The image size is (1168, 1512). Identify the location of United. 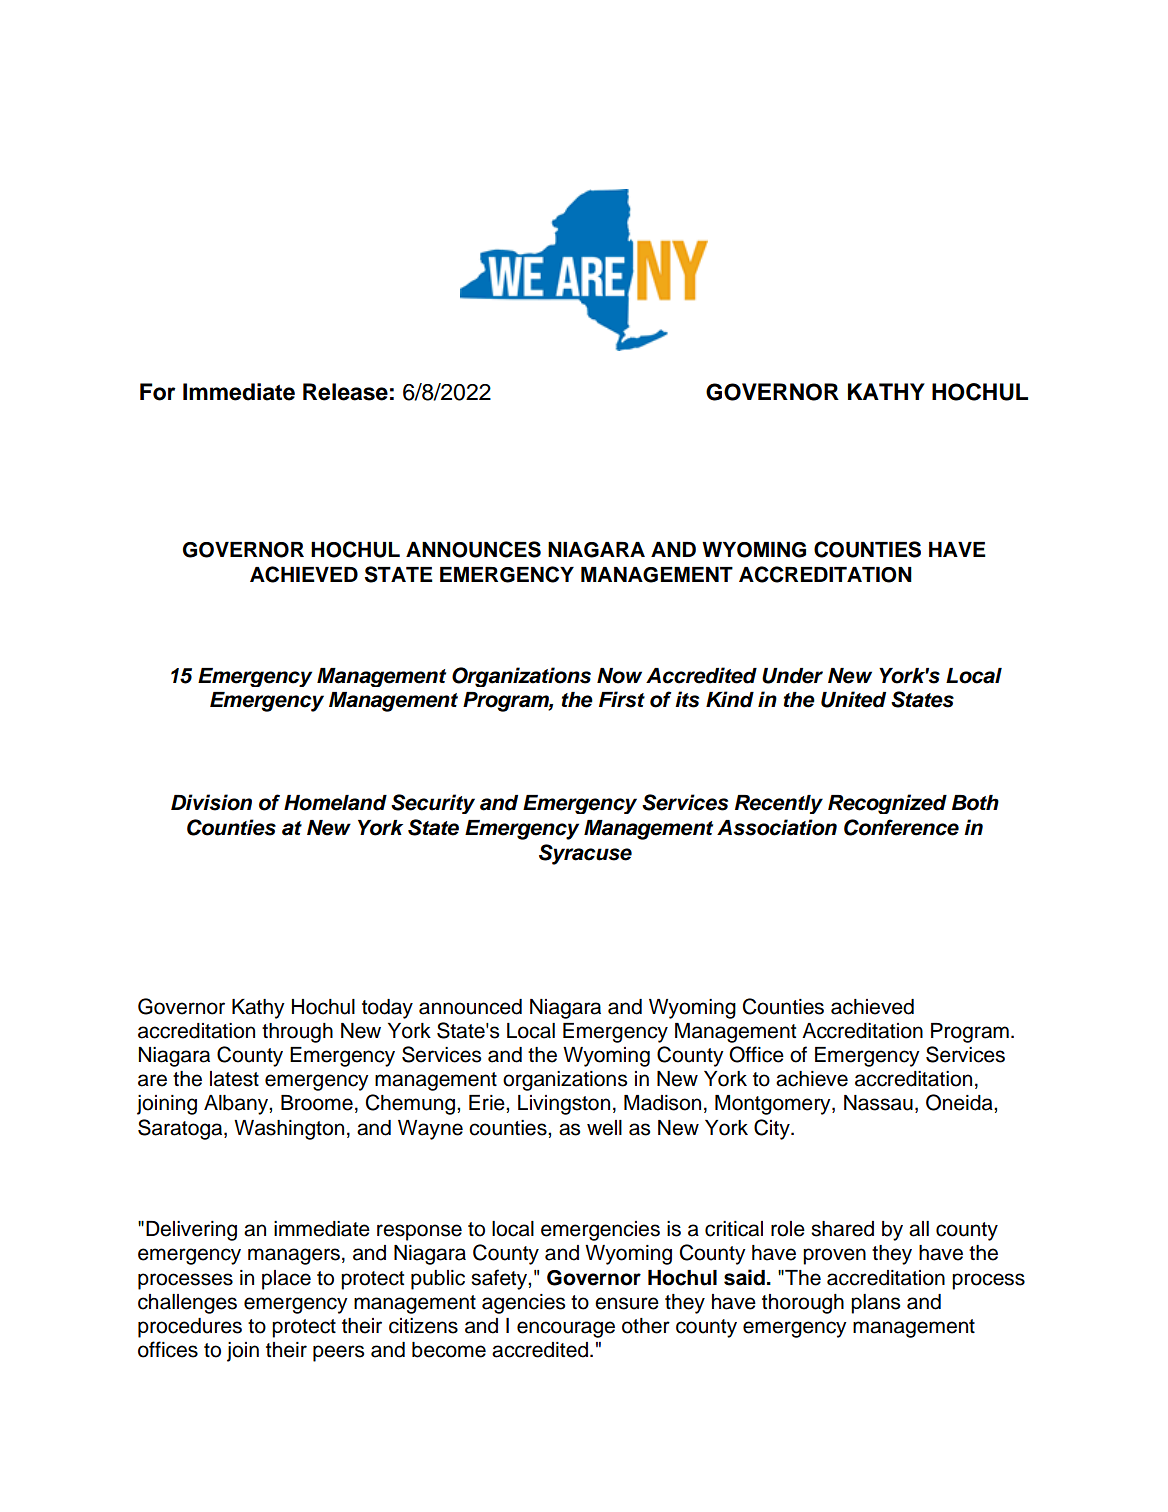
(853, 699).
